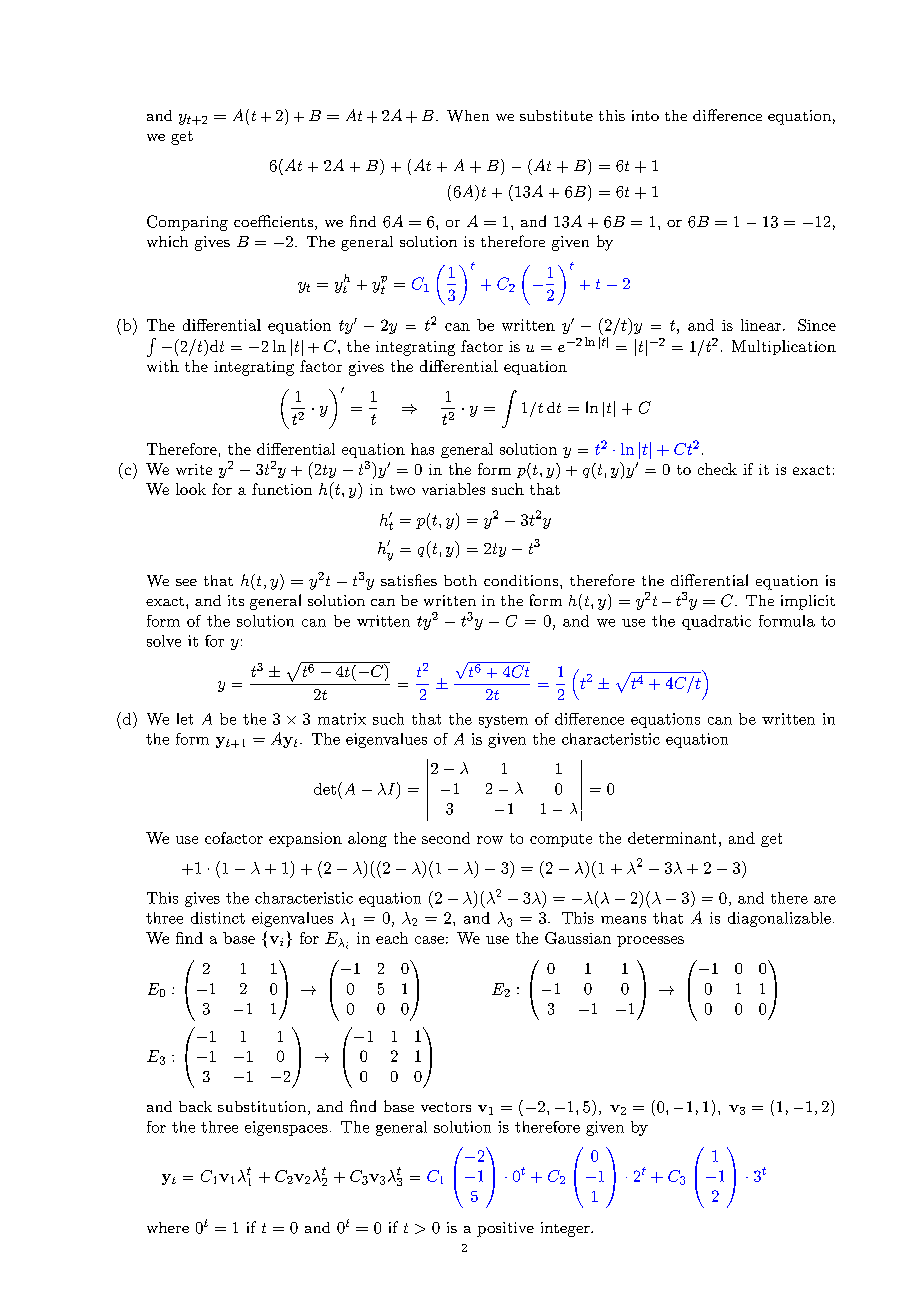 The width and height of the image is (924, 1308). Describe the element at coordinates (645, 115) in the image. I see `into` at that location.
